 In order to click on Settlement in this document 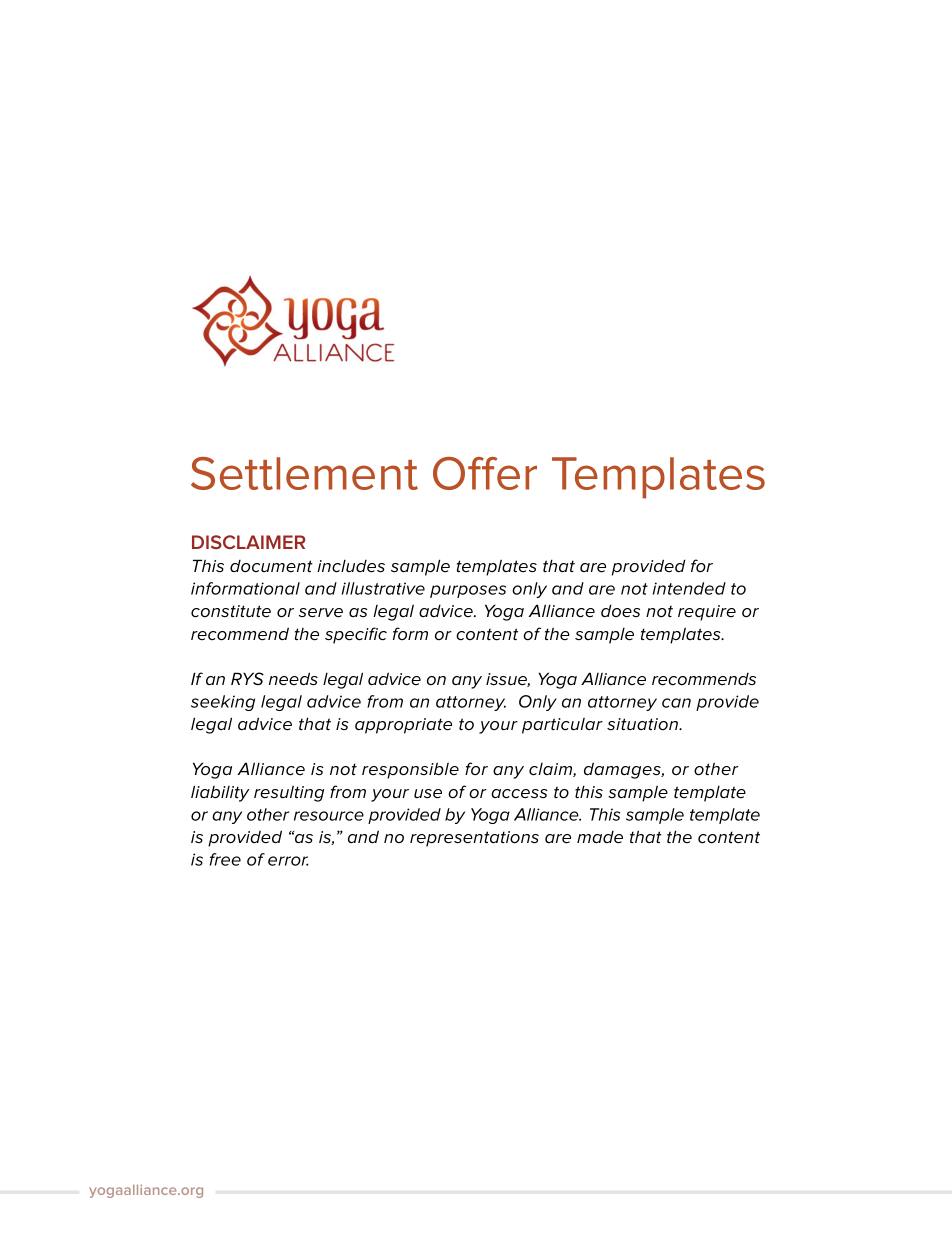, I will do `click(304, 473)`.
